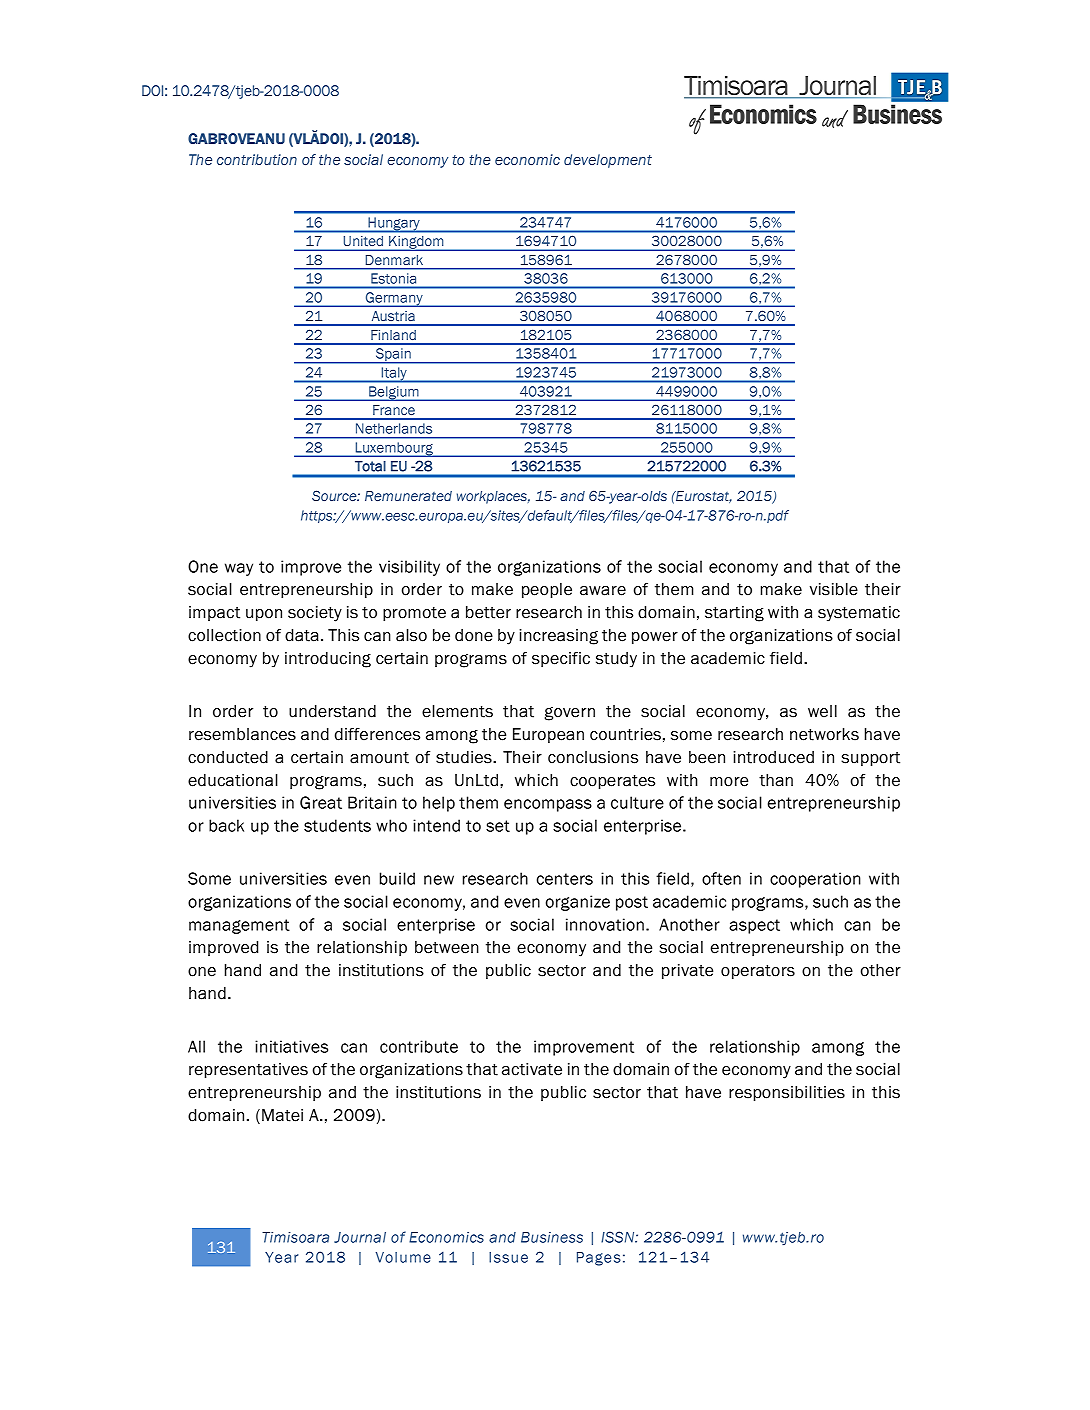 This screenshot has height=1410, width=1090. Describe the element at coordinates (834, 589) in the screenshot. I see `visible` at that location.
